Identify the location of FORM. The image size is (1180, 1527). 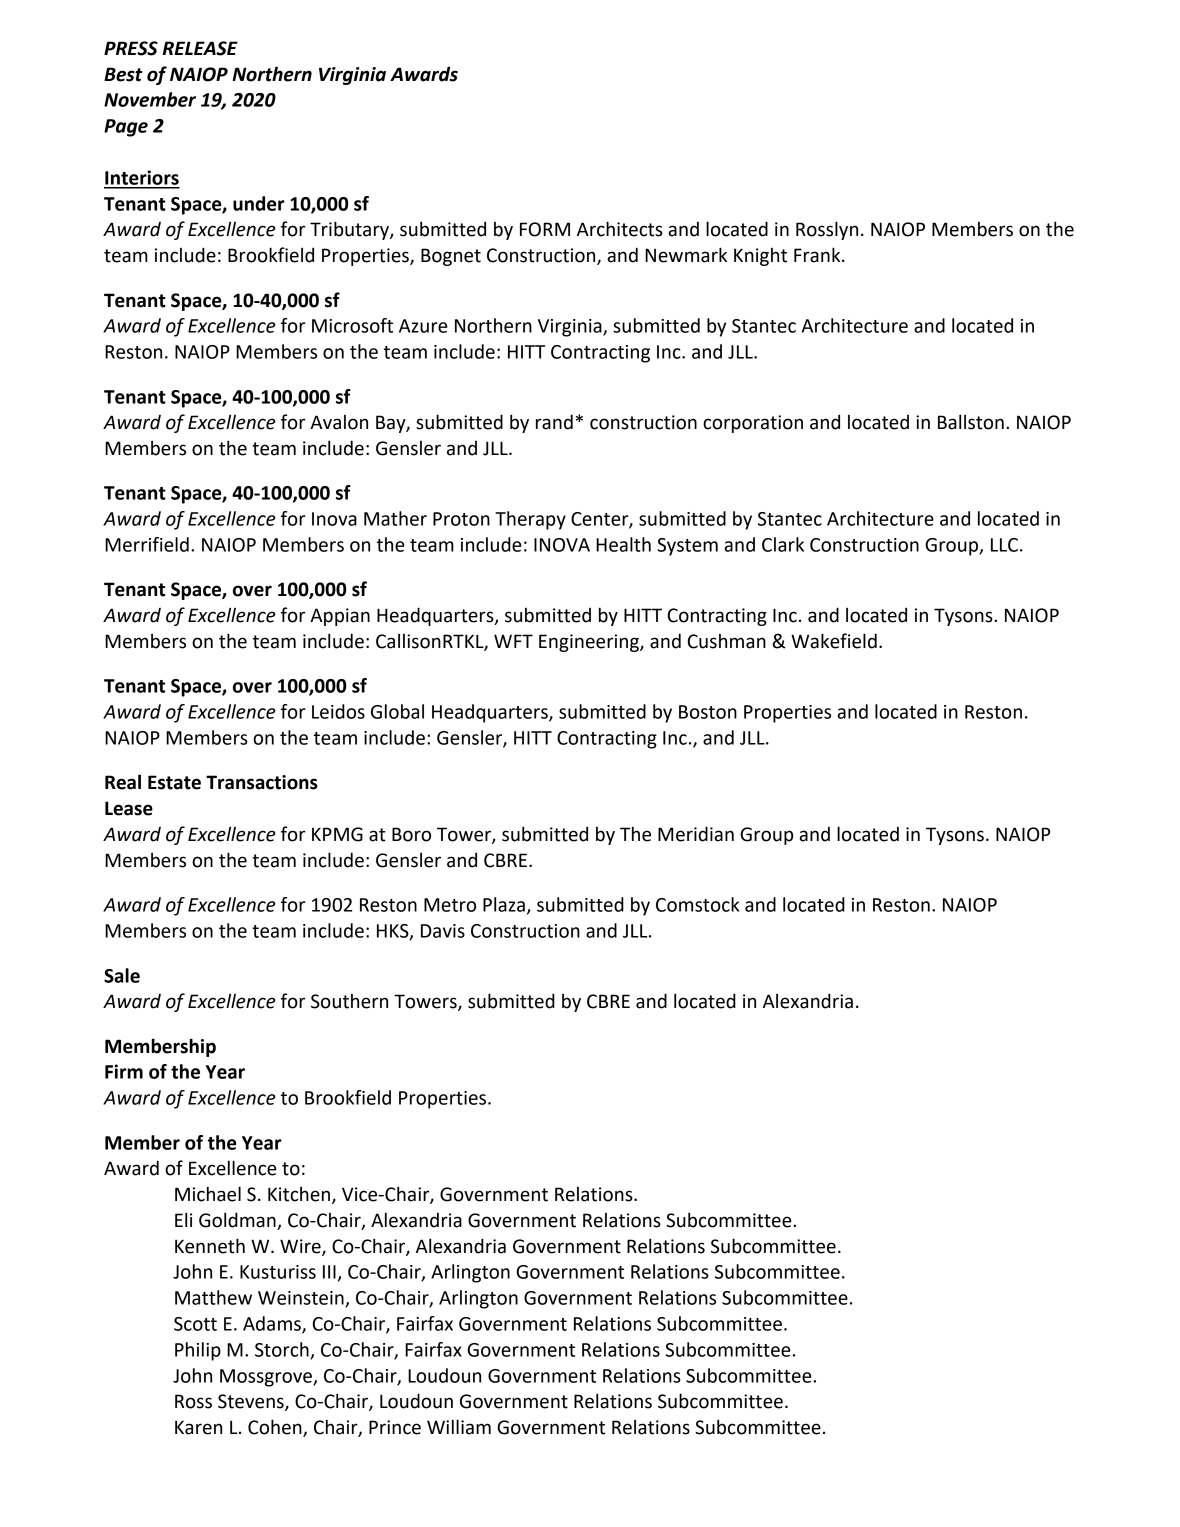
(545, 229).
